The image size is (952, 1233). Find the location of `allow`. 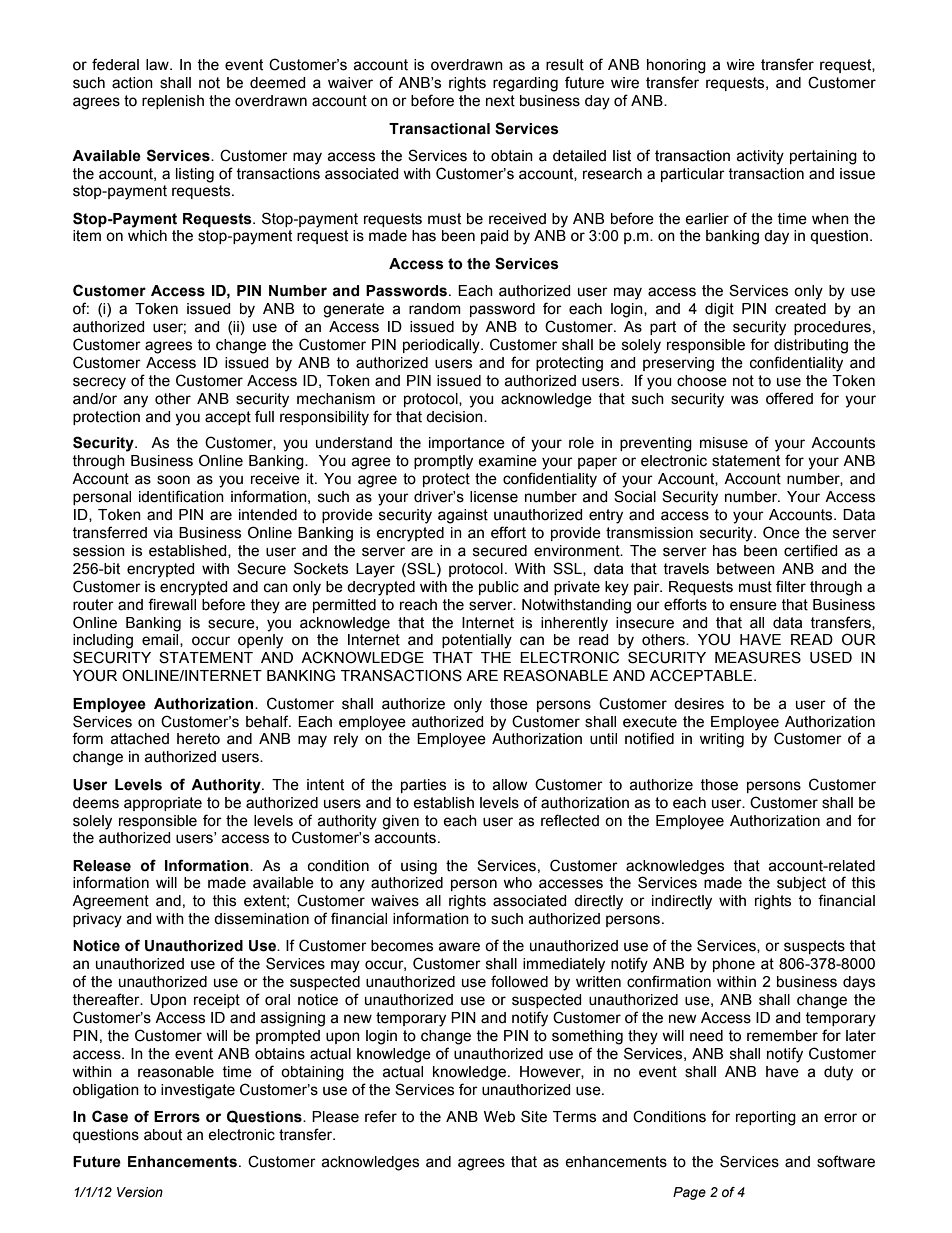

allow is located at coordinates (510, 785).
